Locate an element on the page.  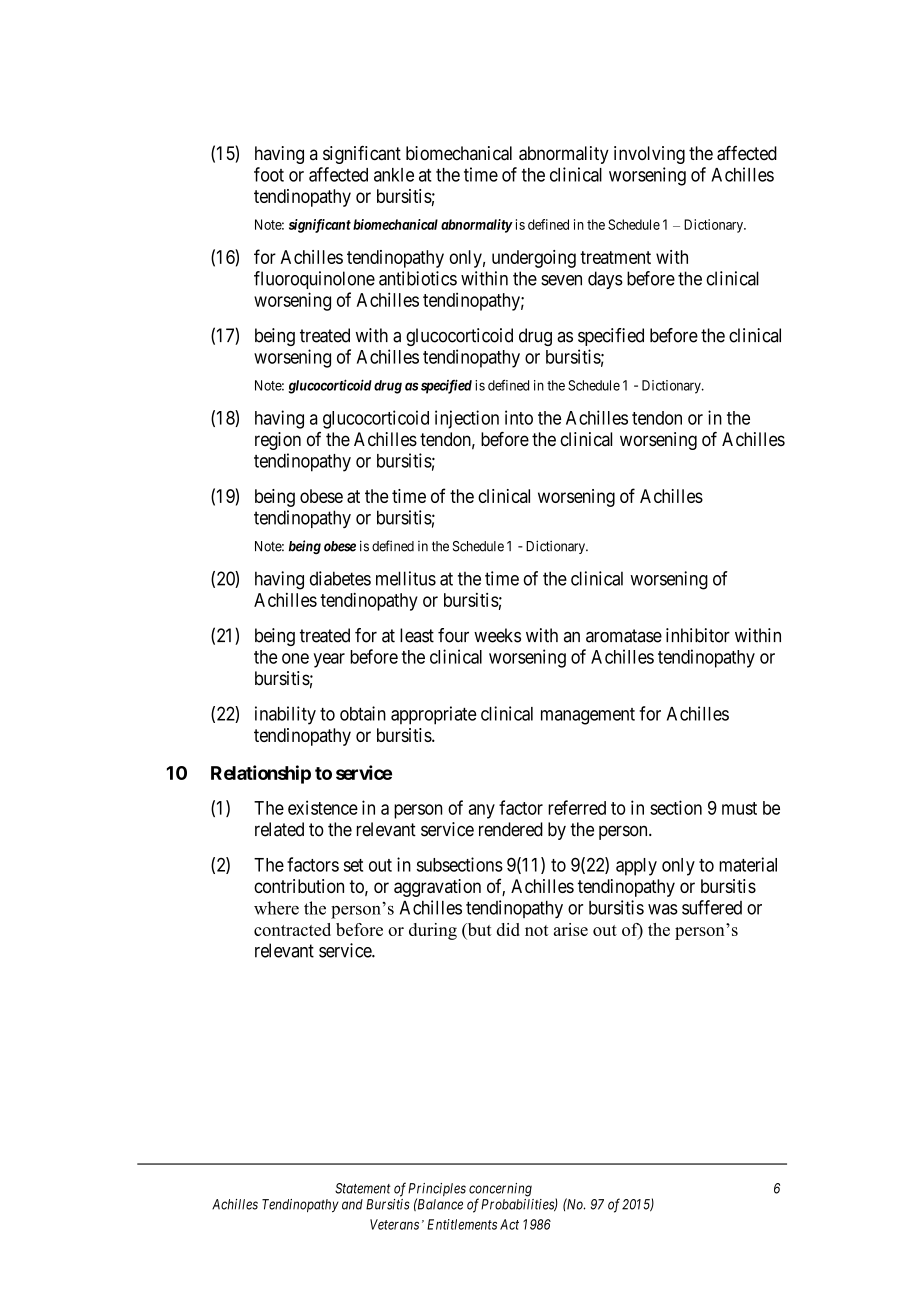
and is located at coordinates (352, 1204).
